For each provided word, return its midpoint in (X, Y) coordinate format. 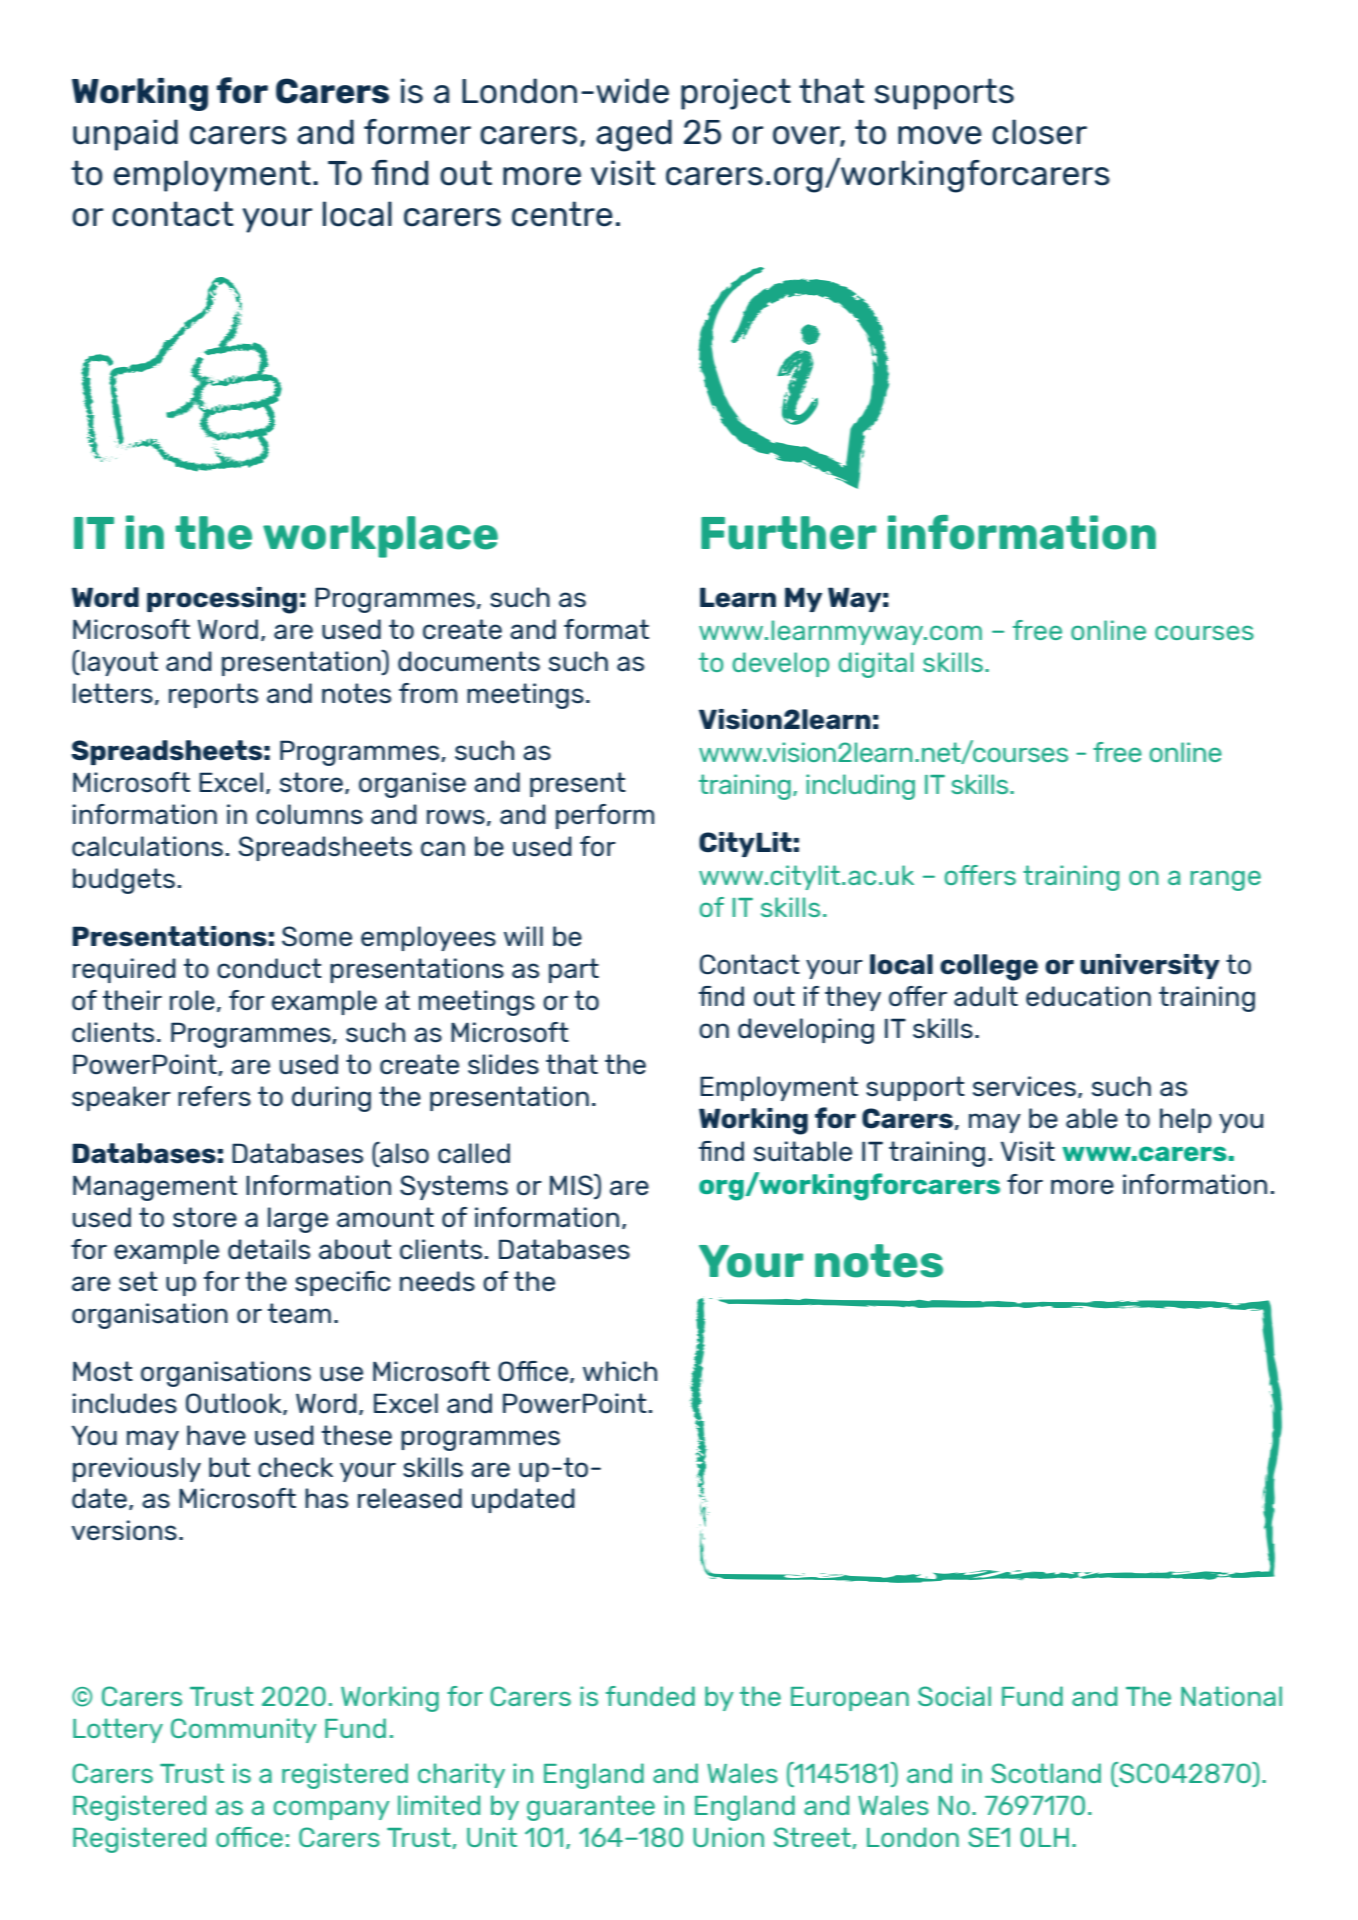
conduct (269, 968)
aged (634, 135)
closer (1039, 132)
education (1088, 996)
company (331, 1810)
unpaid (125, 135)
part (574, 970)
